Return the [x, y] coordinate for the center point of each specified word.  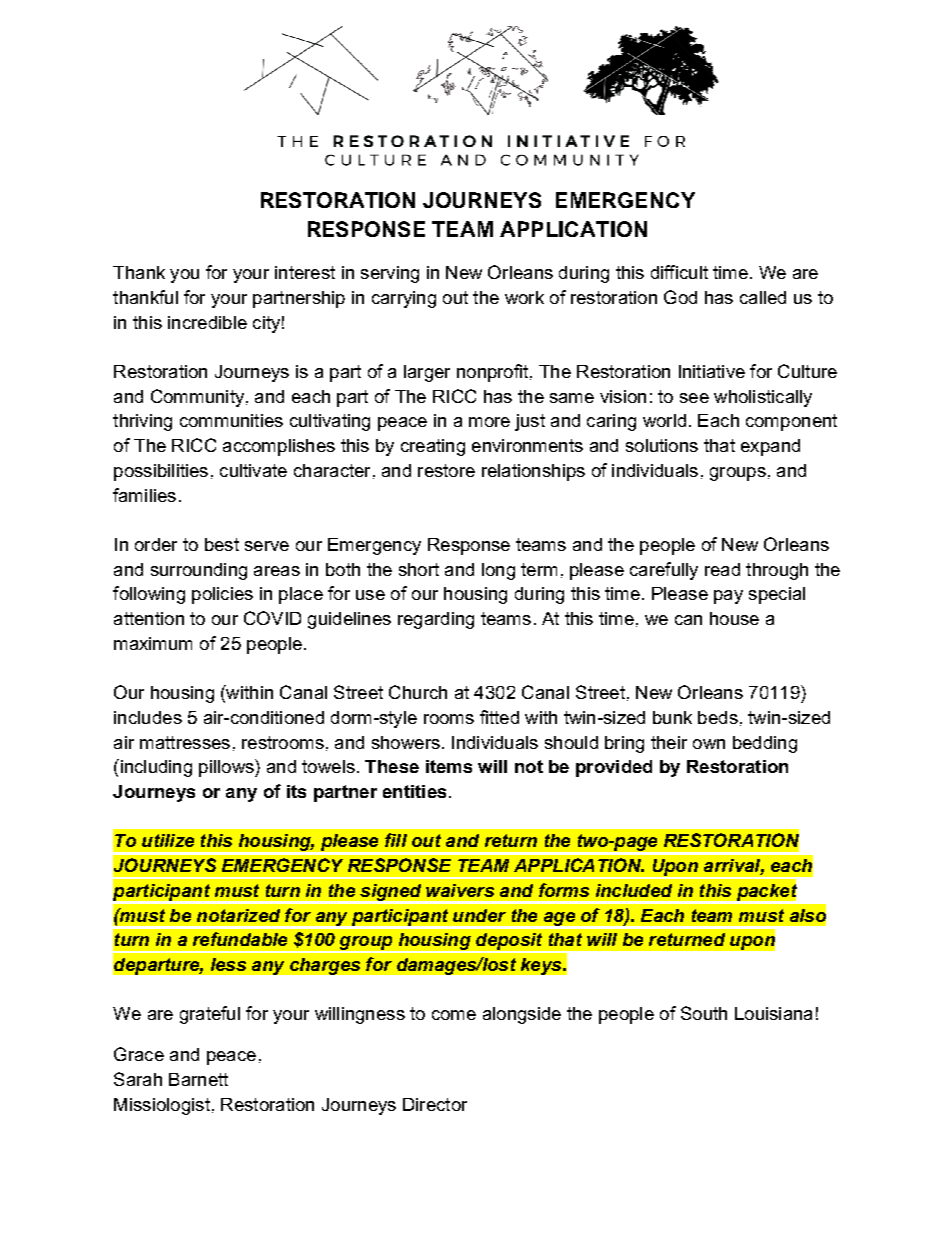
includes [148, 717]
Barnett [198, 1079]
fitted [499, 717]
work [524, 297]
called [763, 297]
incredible [207, 322]
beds [718, 717]
